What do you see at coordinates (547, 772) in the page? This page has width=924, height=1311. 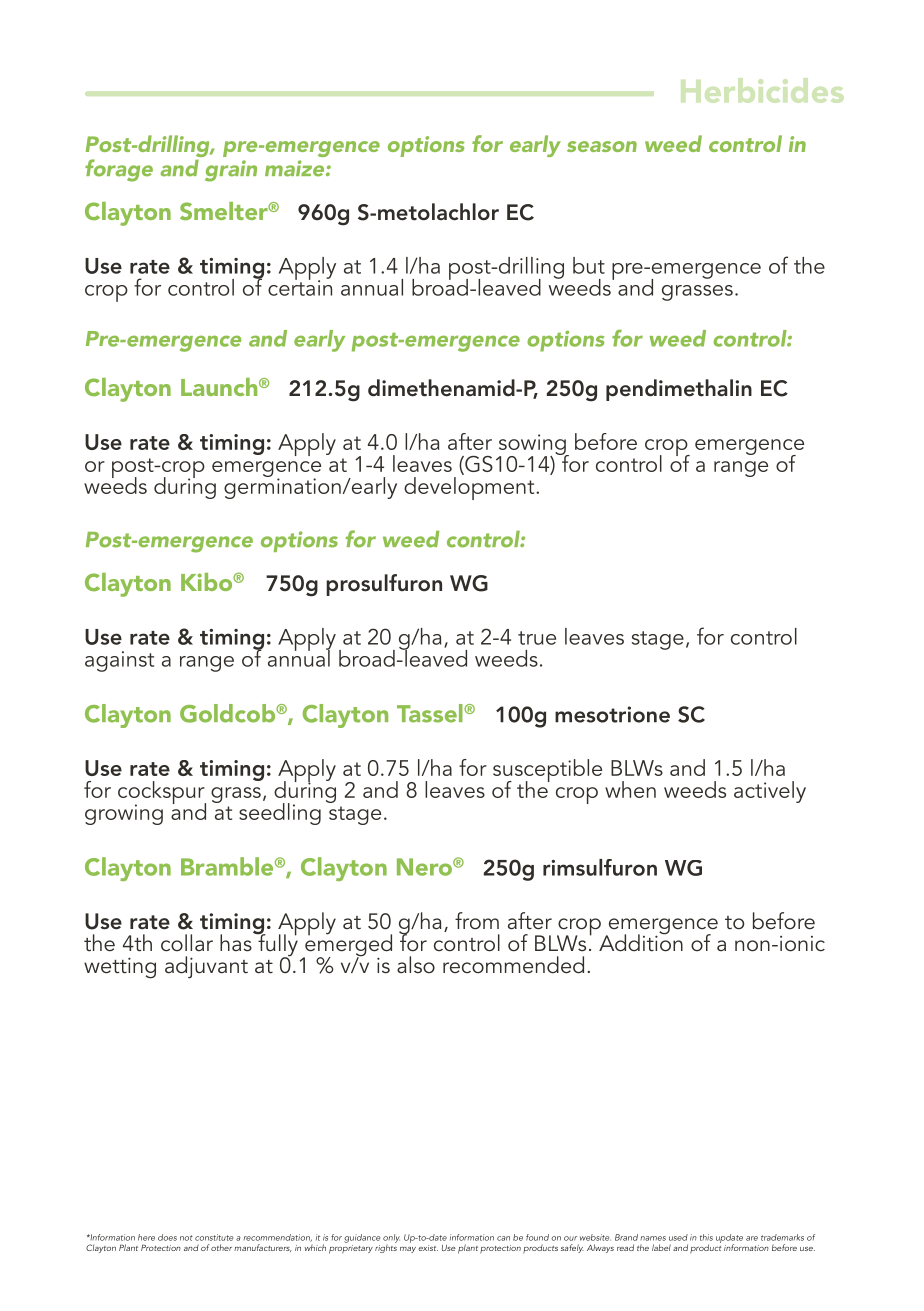 I see `susceptible` at bounding box center [547, 772].
